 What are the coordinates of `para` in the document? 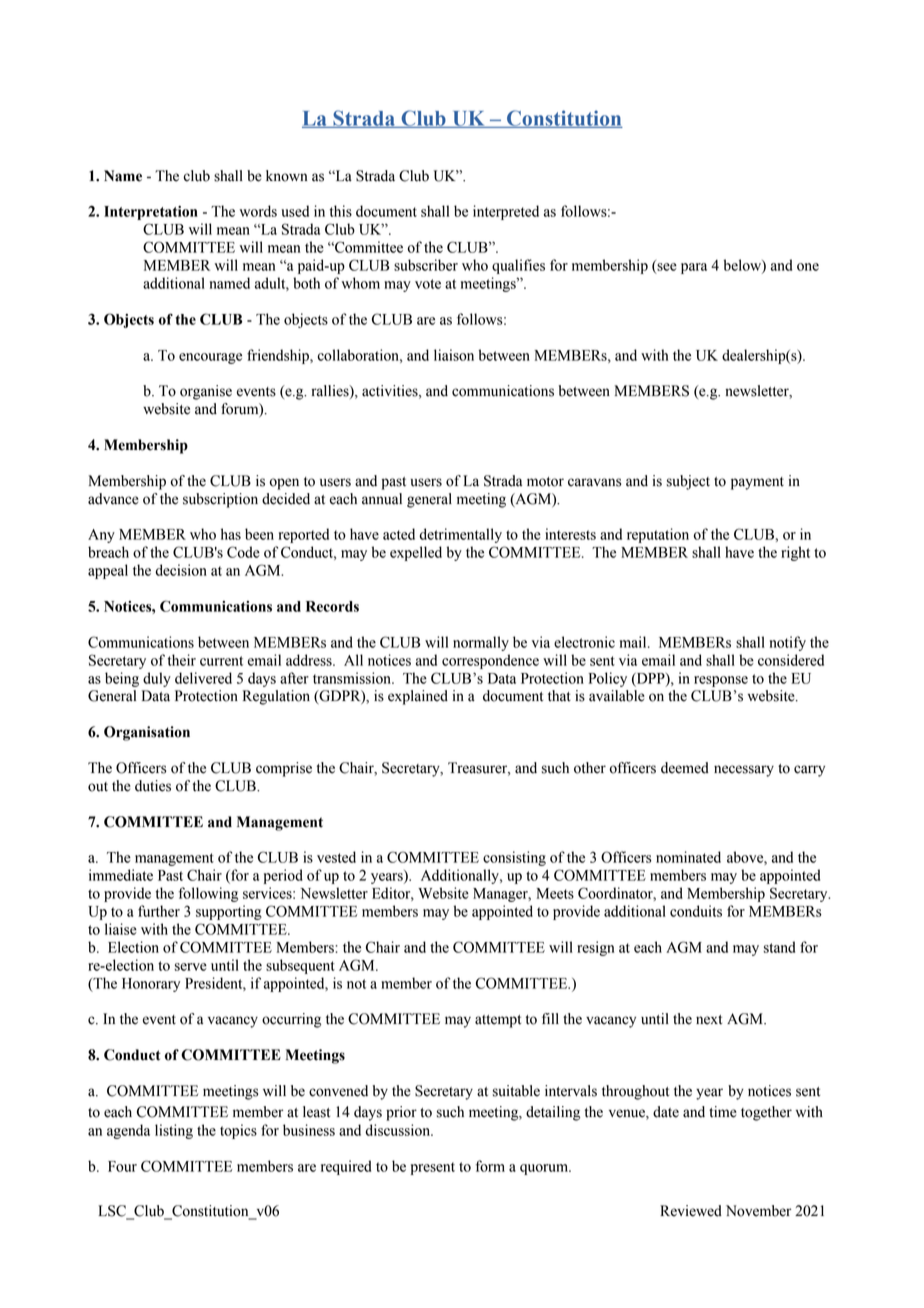 It's located at (694, 268).
